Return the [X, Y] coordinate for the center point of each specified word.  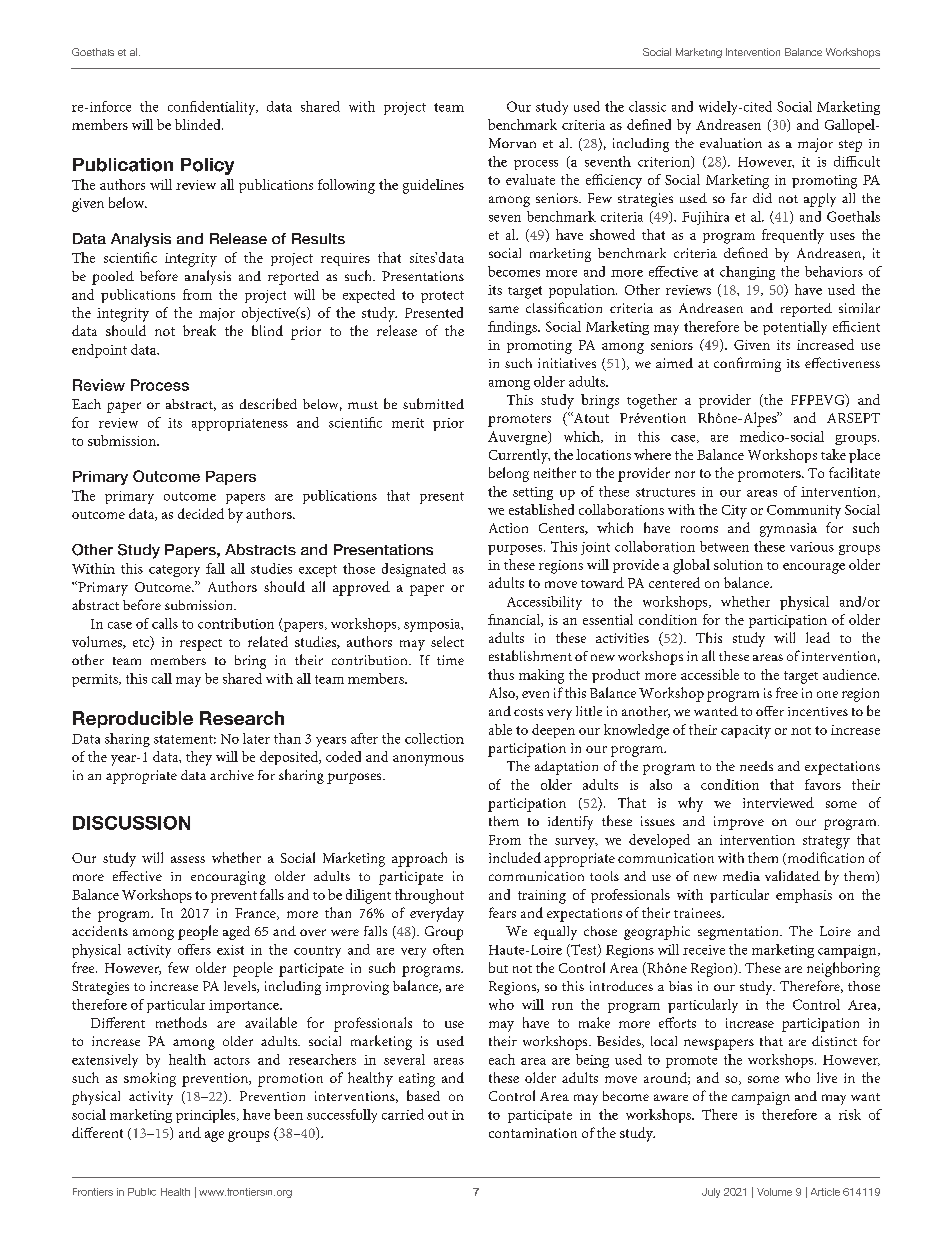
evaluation [731, 143]
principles [207, 1116]
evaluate [530, 179]
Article [825, 1192]
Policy [207, 166]
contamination [533, 1133]
